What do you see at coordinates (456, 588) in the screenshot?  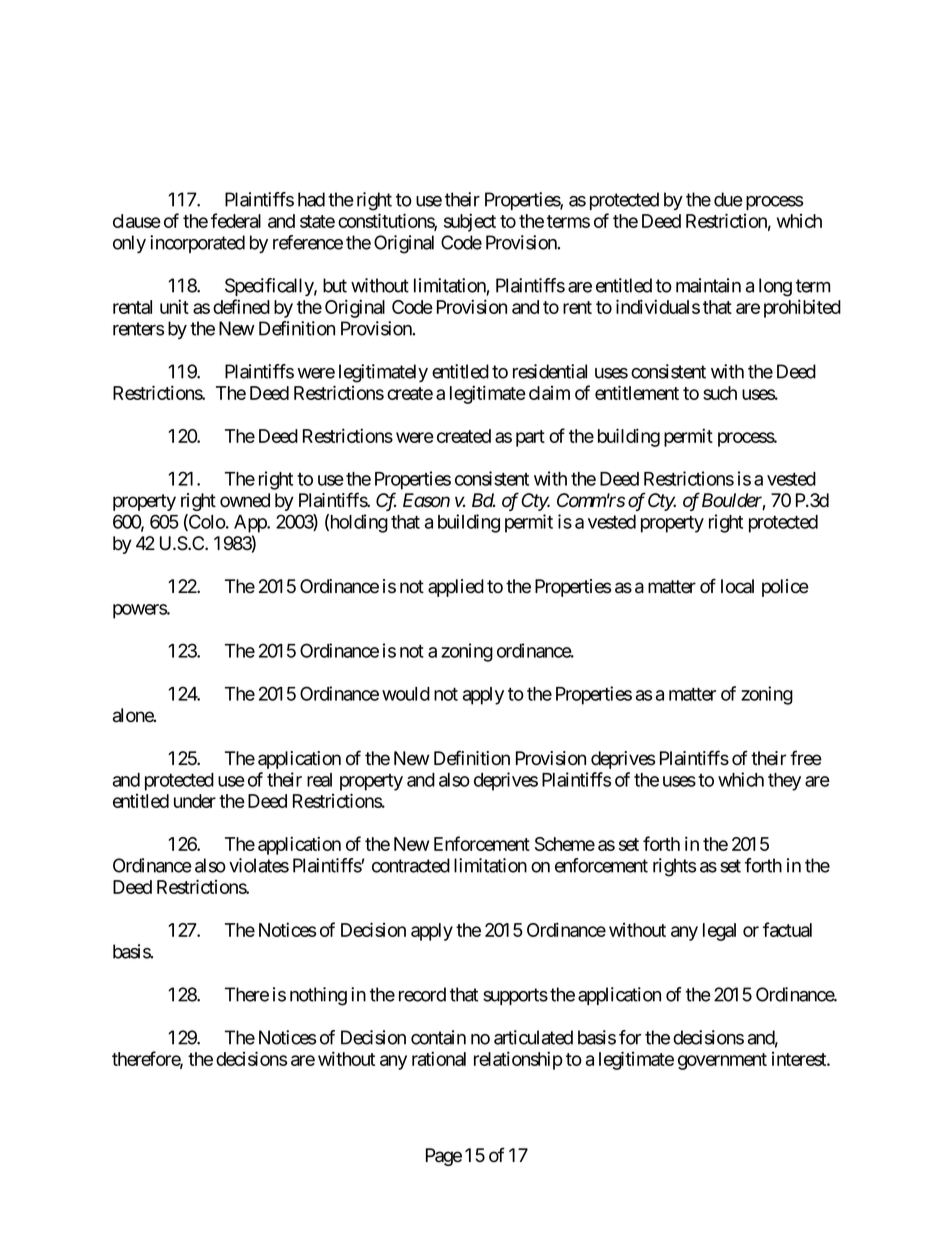 I see `applied` at bounding box center [456, 588].
